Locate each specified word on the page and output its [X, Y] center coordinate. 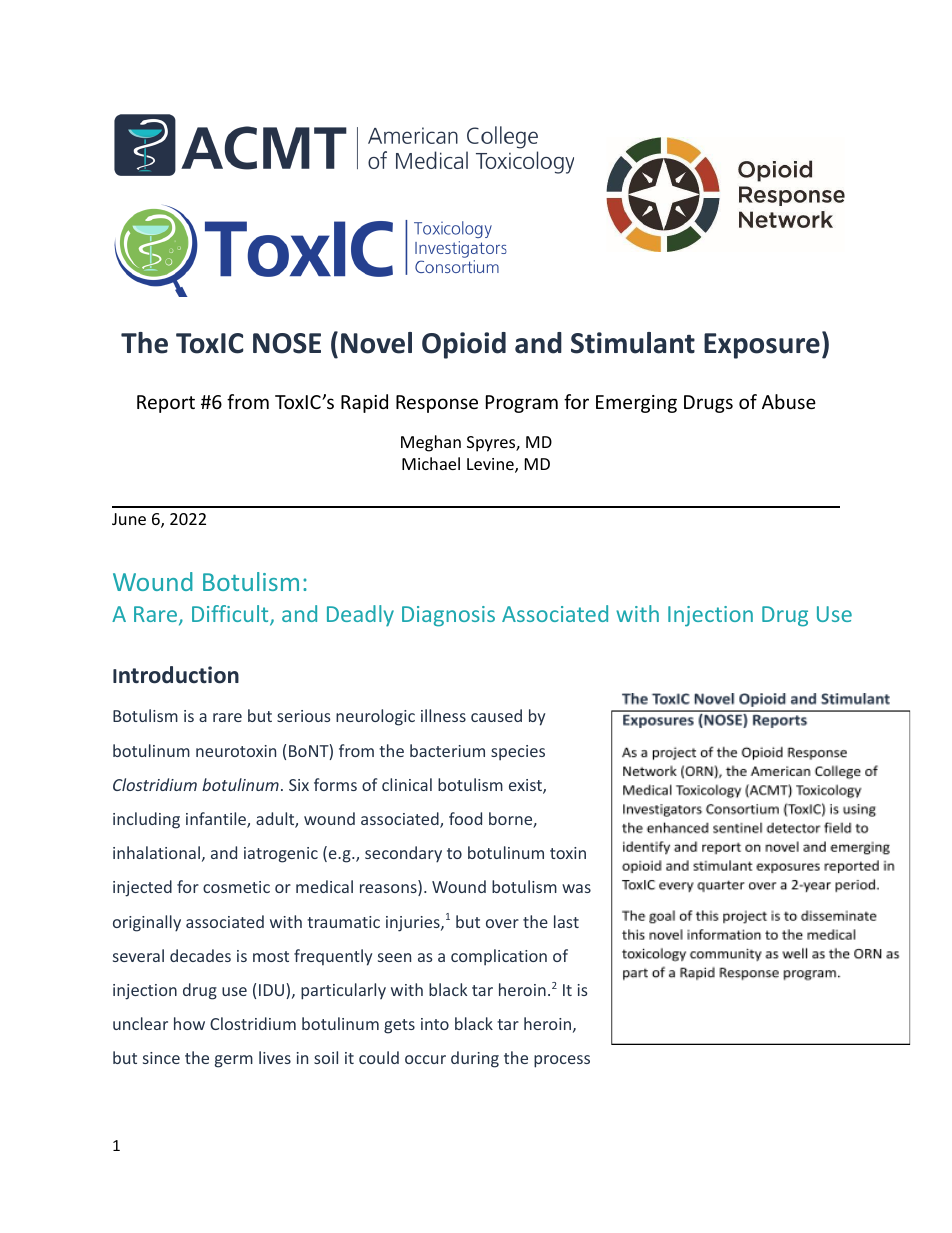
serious [304, 716]
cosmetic [236, 887]
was [576, 888]
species [518, 753]
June [129, 519]
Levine [491, 465]
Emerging [636, 404]
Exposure [762, 346]
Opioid [464, 345]
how [189, 1023]
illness [443, 715]
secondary [403, 854]
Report [166, 404]
